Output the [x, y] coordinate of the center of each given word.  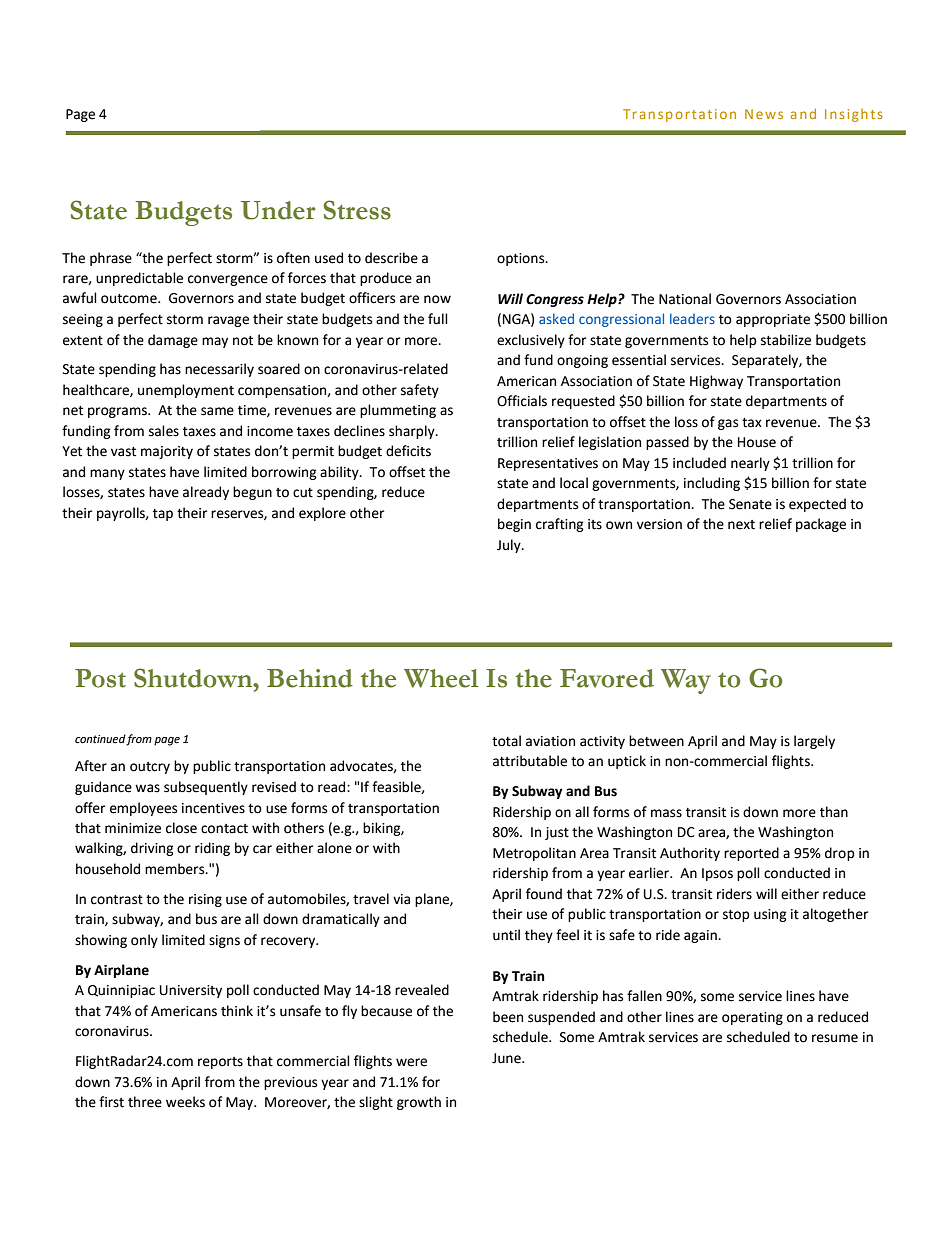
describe [391, 258]
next [741, 525]
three [145, 1102]
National [685, 299]
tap [163, 515]
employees [143, 809]
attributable [530, 761]
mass [666, 813]
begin [514, 525]
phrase [111, 259]
